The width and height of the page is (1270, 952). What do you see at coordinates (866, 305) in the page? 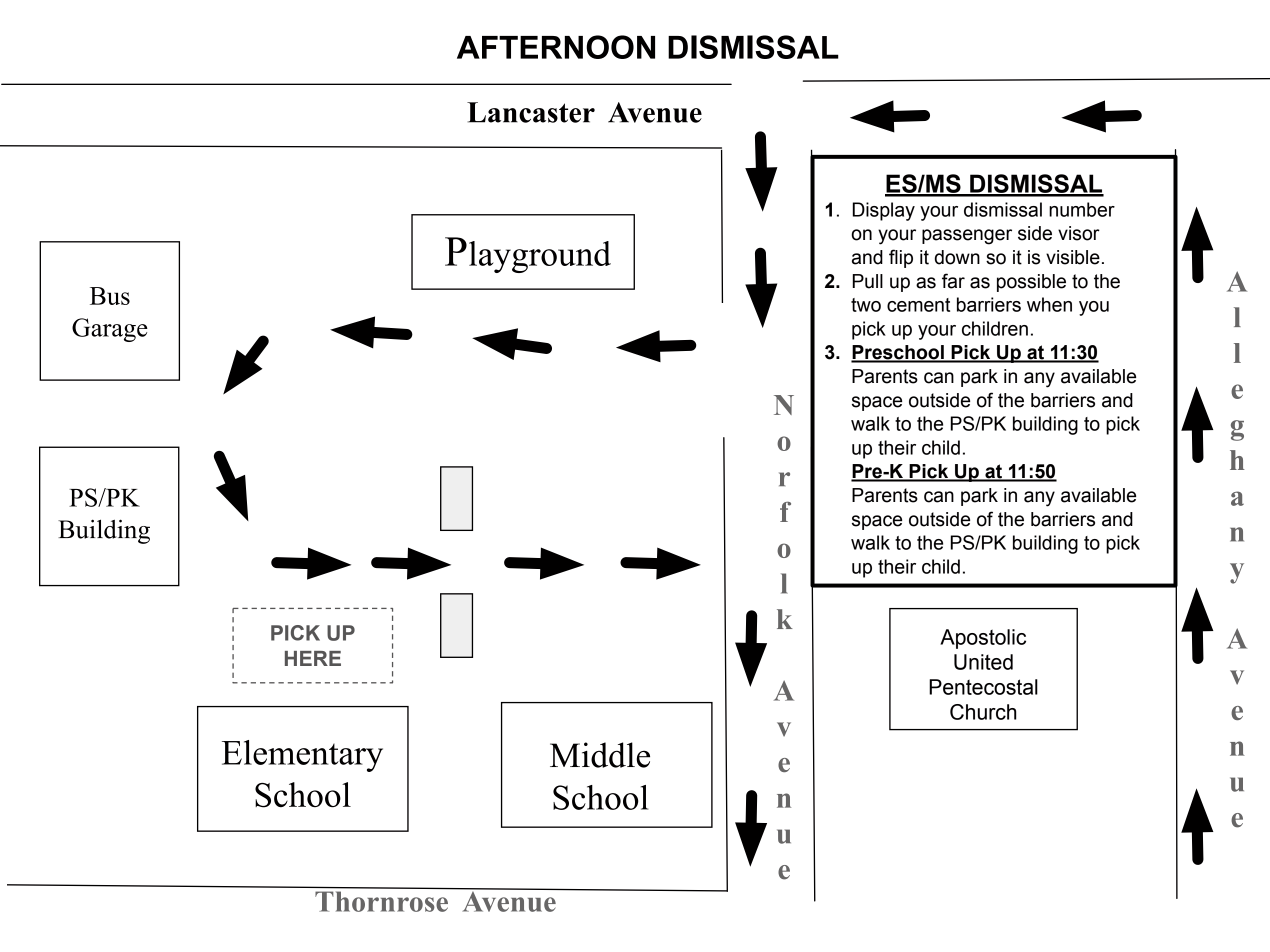
I see `two` at bounding box center [866, 305].
